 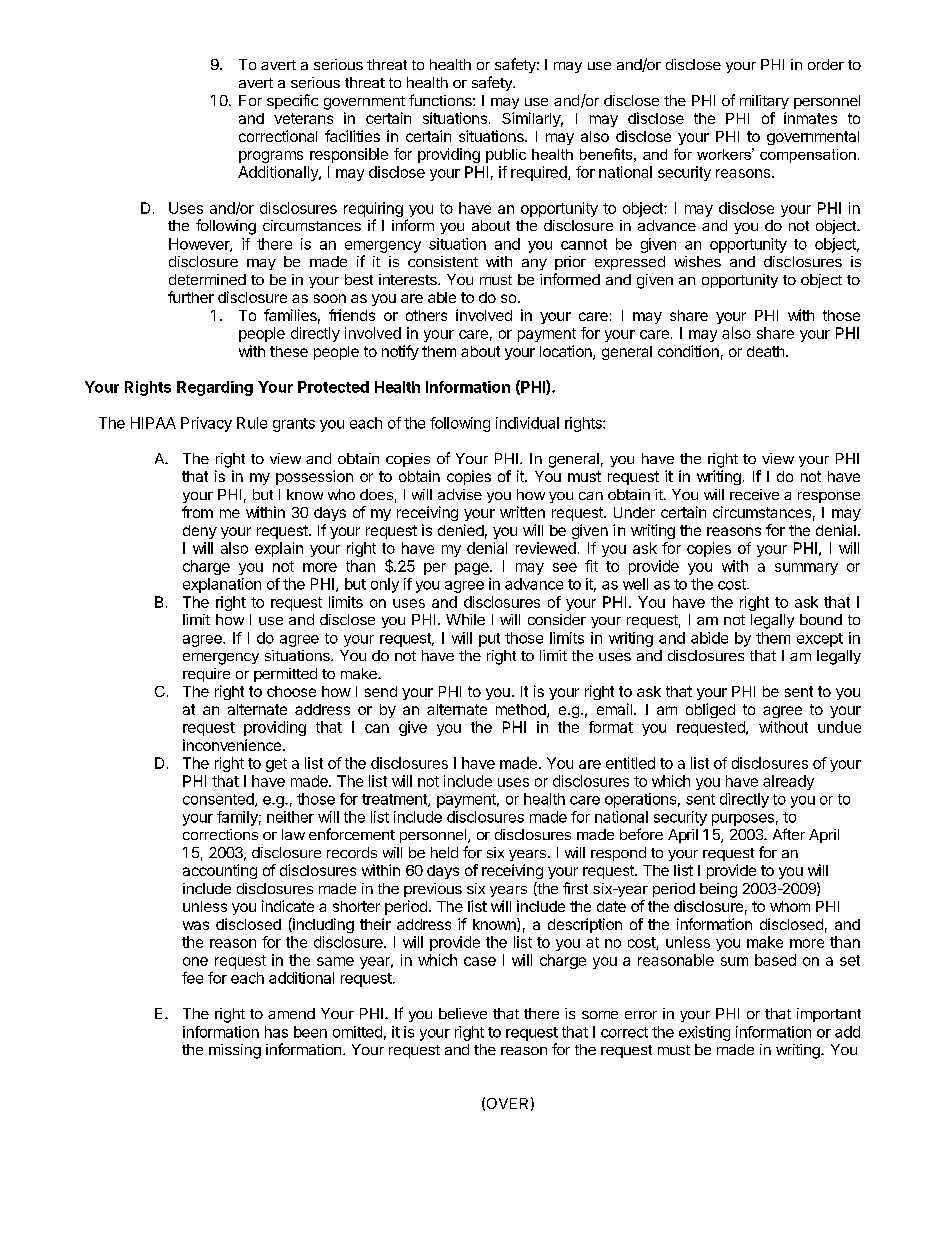 What do you see at coordinates (522, 711) in the page?
I see `method` at bounding box center [522, 711].
